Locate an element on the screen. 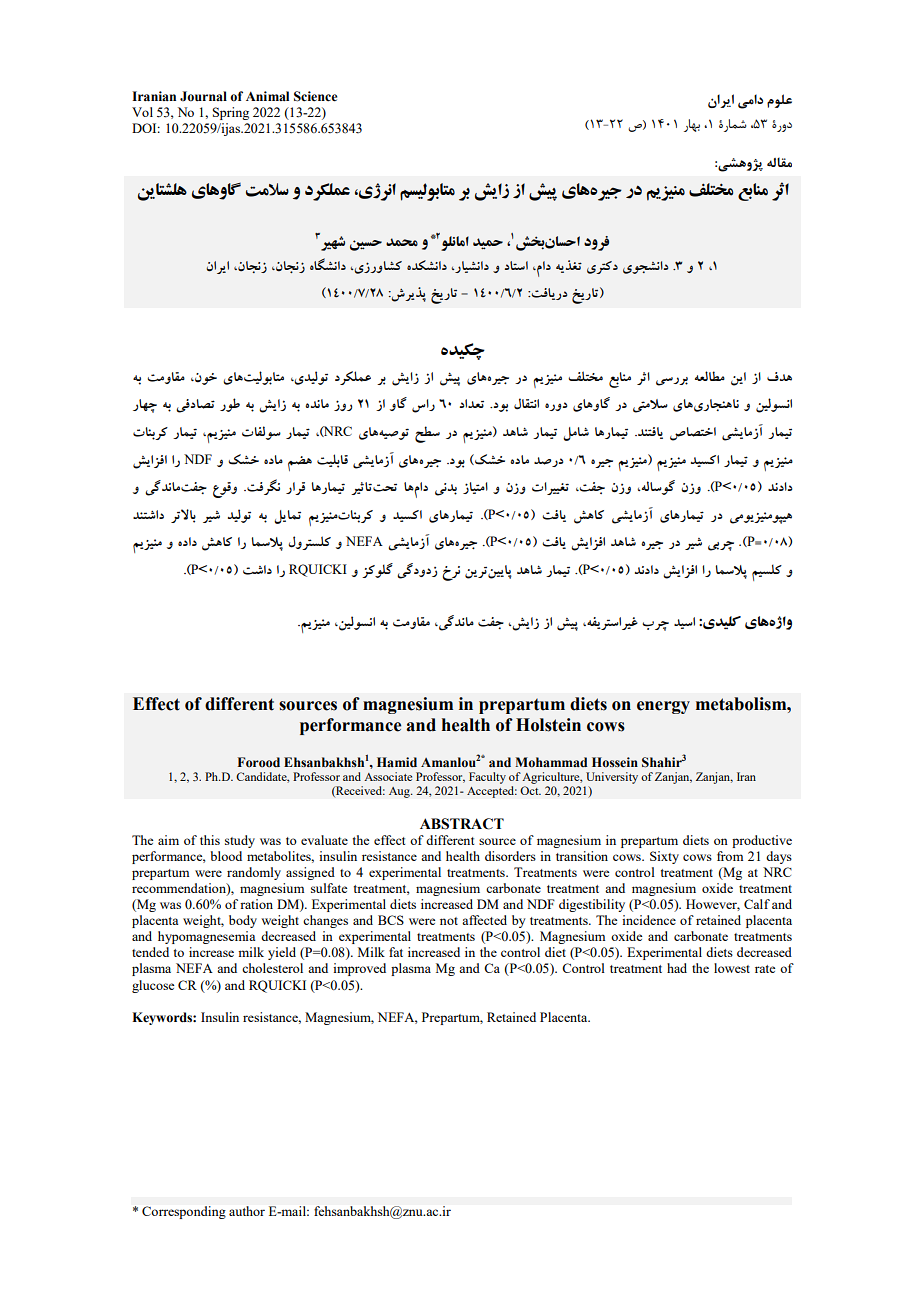  author is located at coordinates (247, 1211).
